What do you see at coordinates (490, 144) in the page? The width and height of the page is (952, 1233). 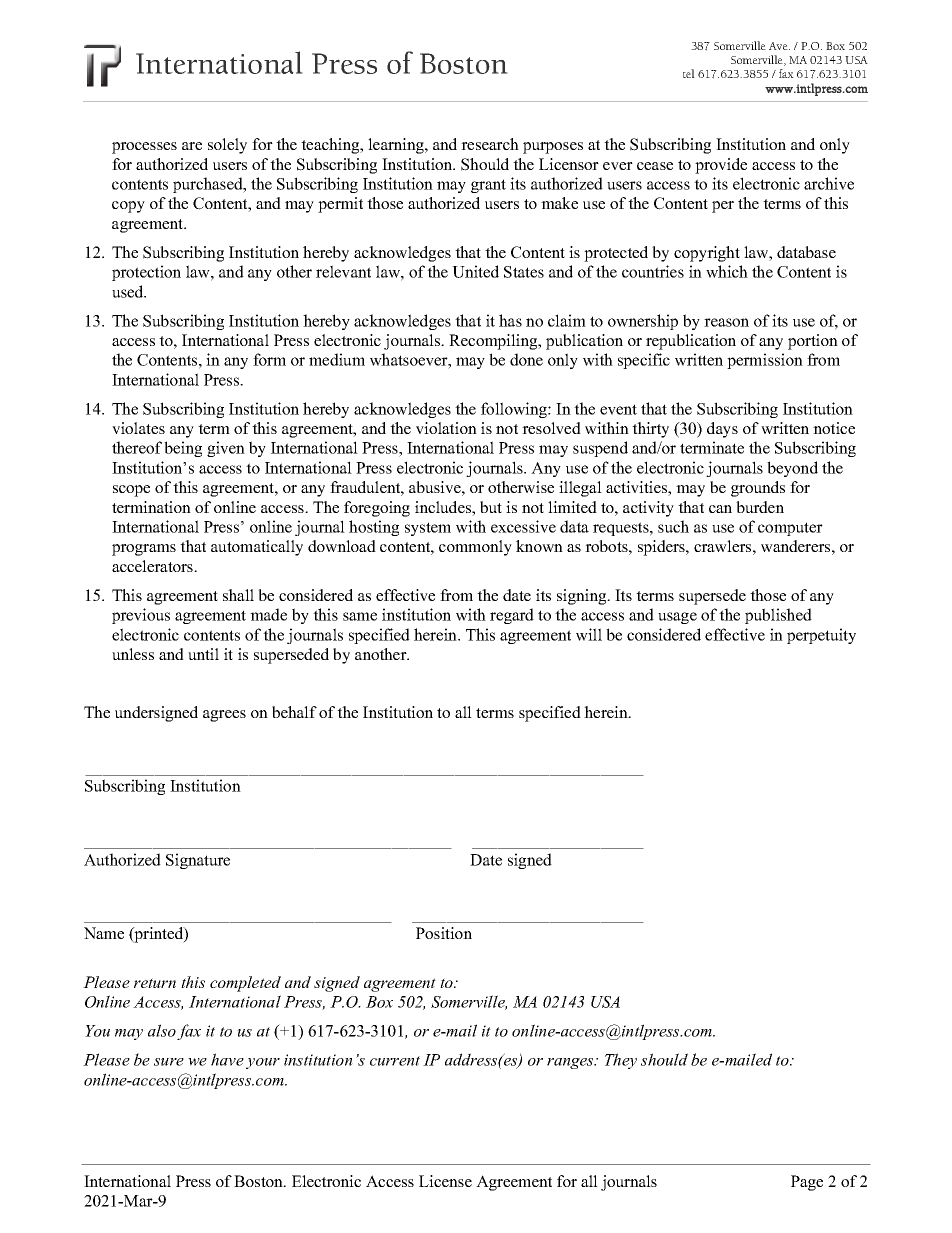 I see `research` at bounding box center [490, 144].
